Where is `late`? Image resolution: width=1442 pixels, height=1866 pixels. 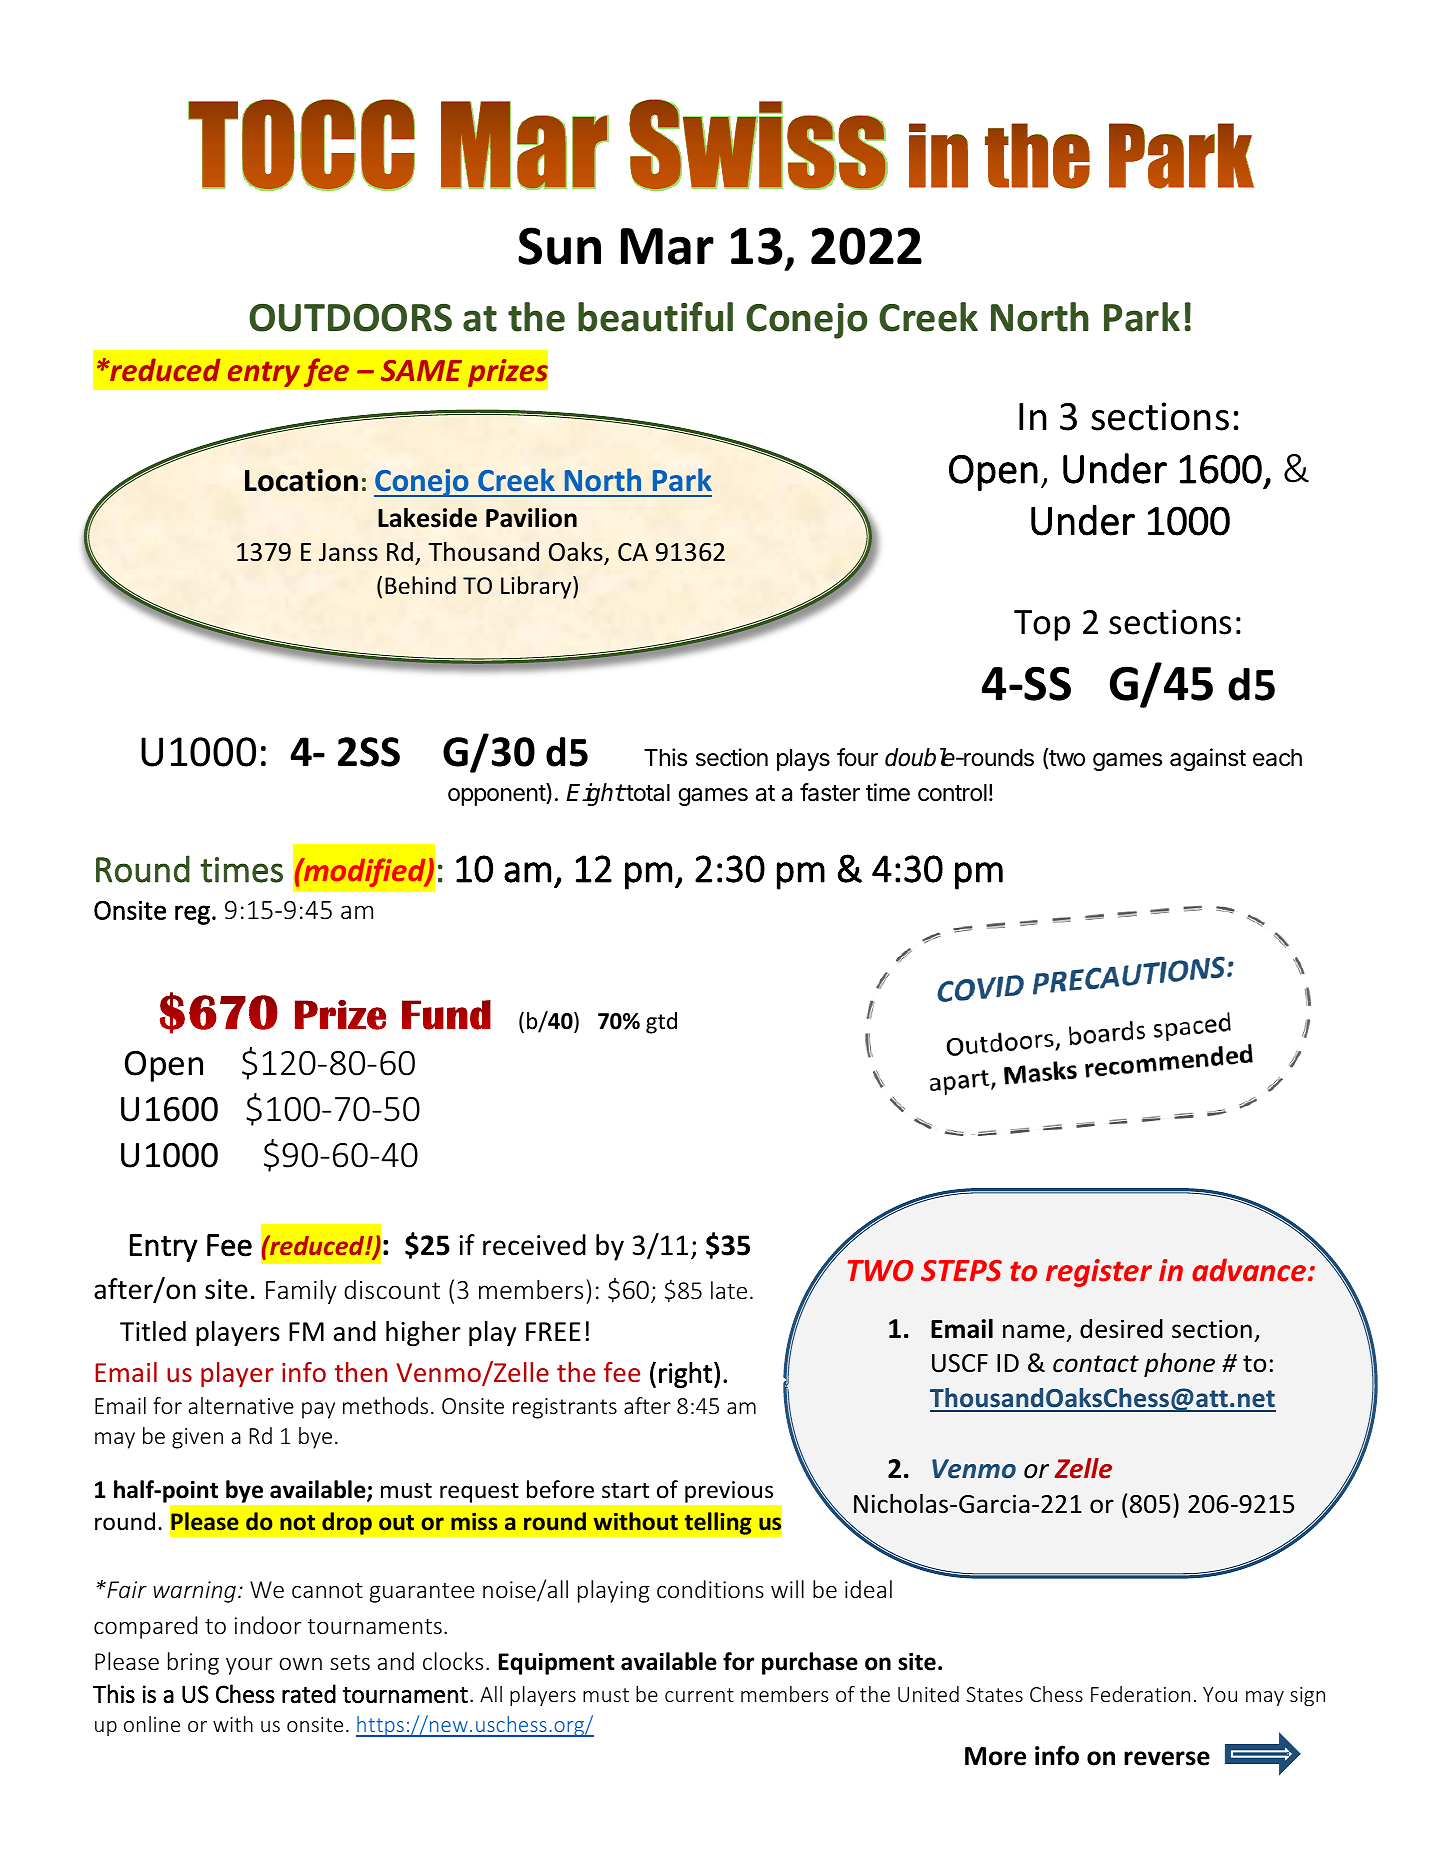 late is located at coordinates (729, 1290).
